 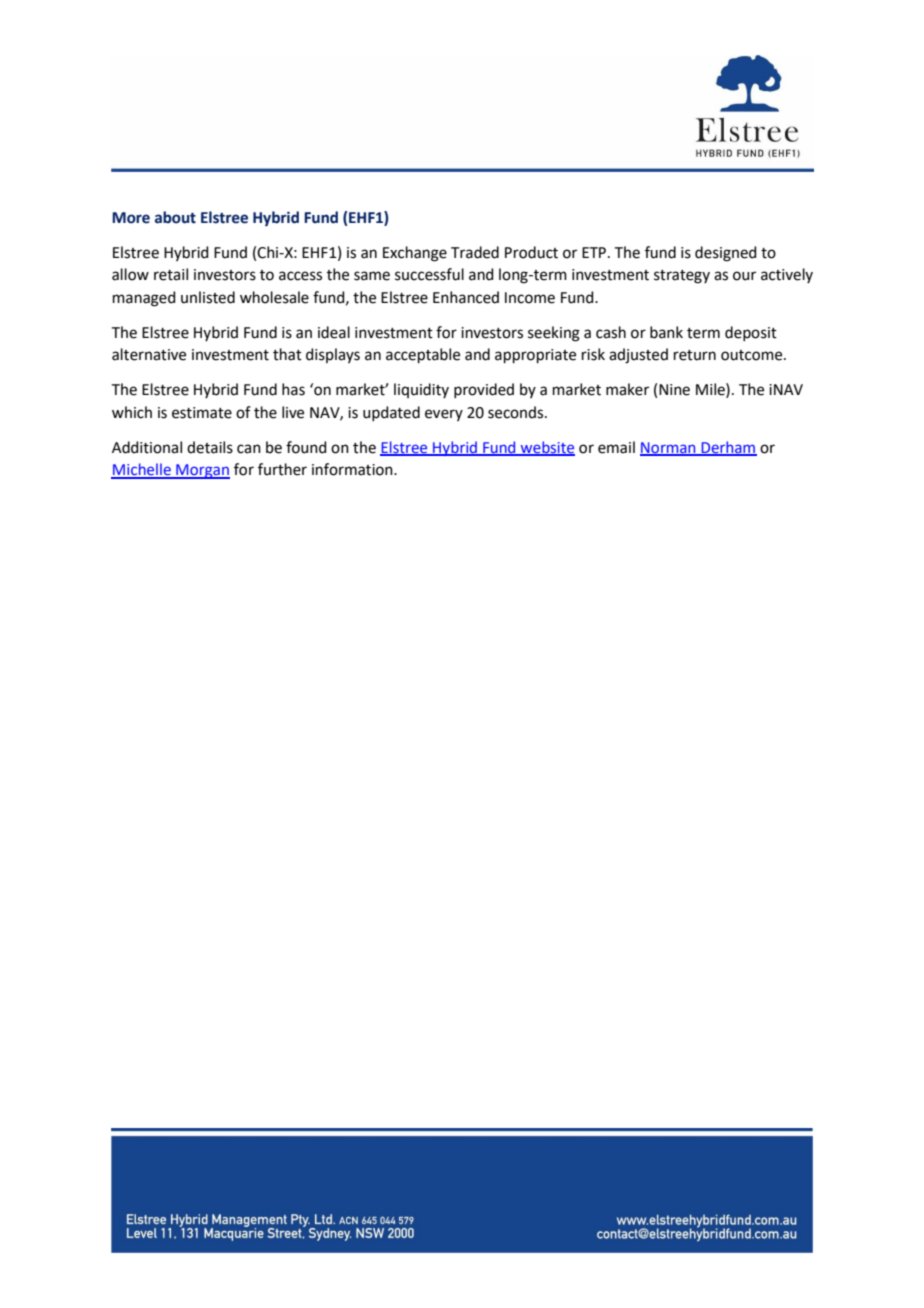 What do you see at coordinates (475, 252) in the screenshot?
I see `Traded` at bounding box center [475, 252].
